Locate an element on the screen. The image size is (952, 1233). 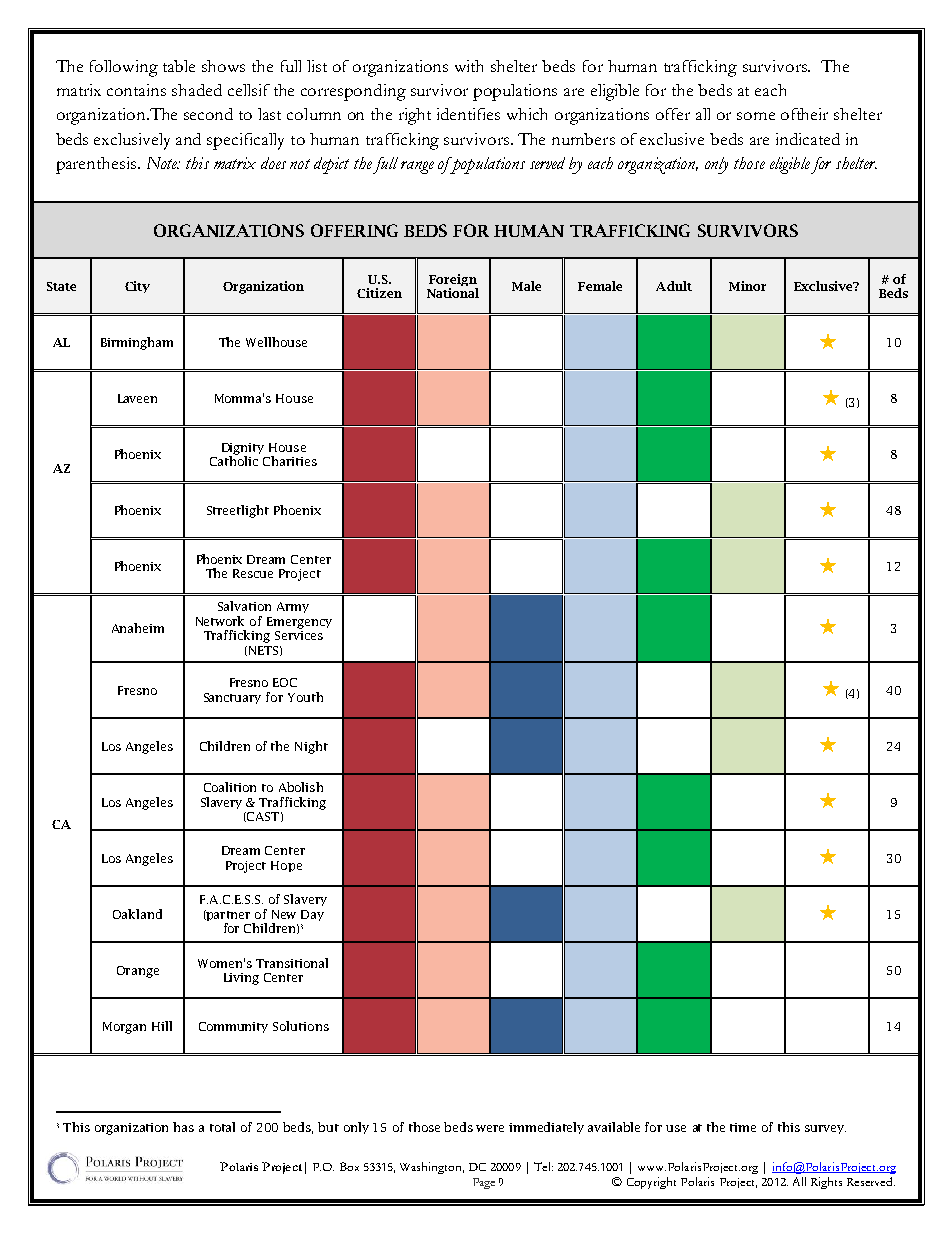
identifies is located at coordinates (468, 114).
